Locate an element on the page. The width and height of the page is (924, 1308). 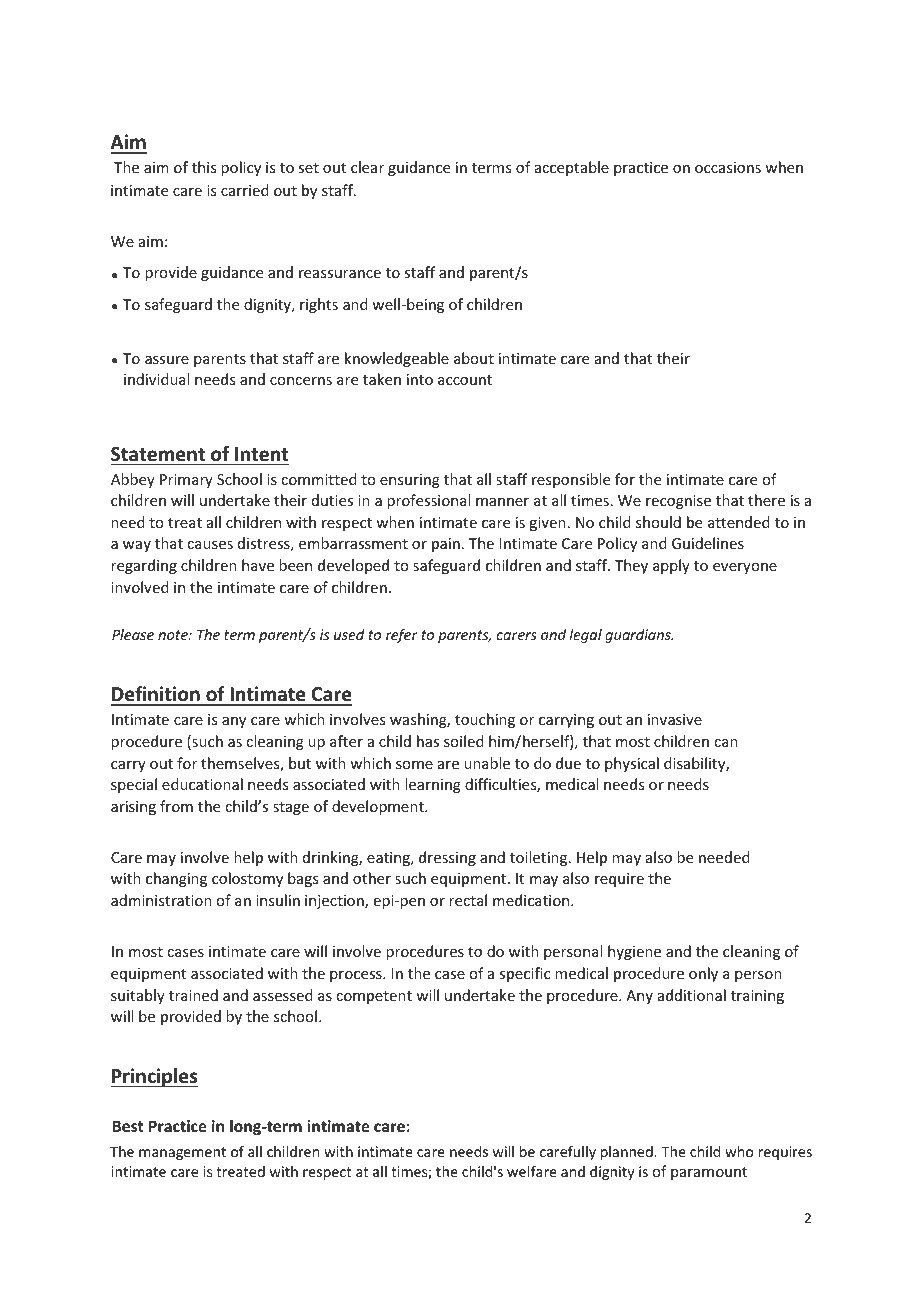
welfare is located at coordinates (532, 1171).
